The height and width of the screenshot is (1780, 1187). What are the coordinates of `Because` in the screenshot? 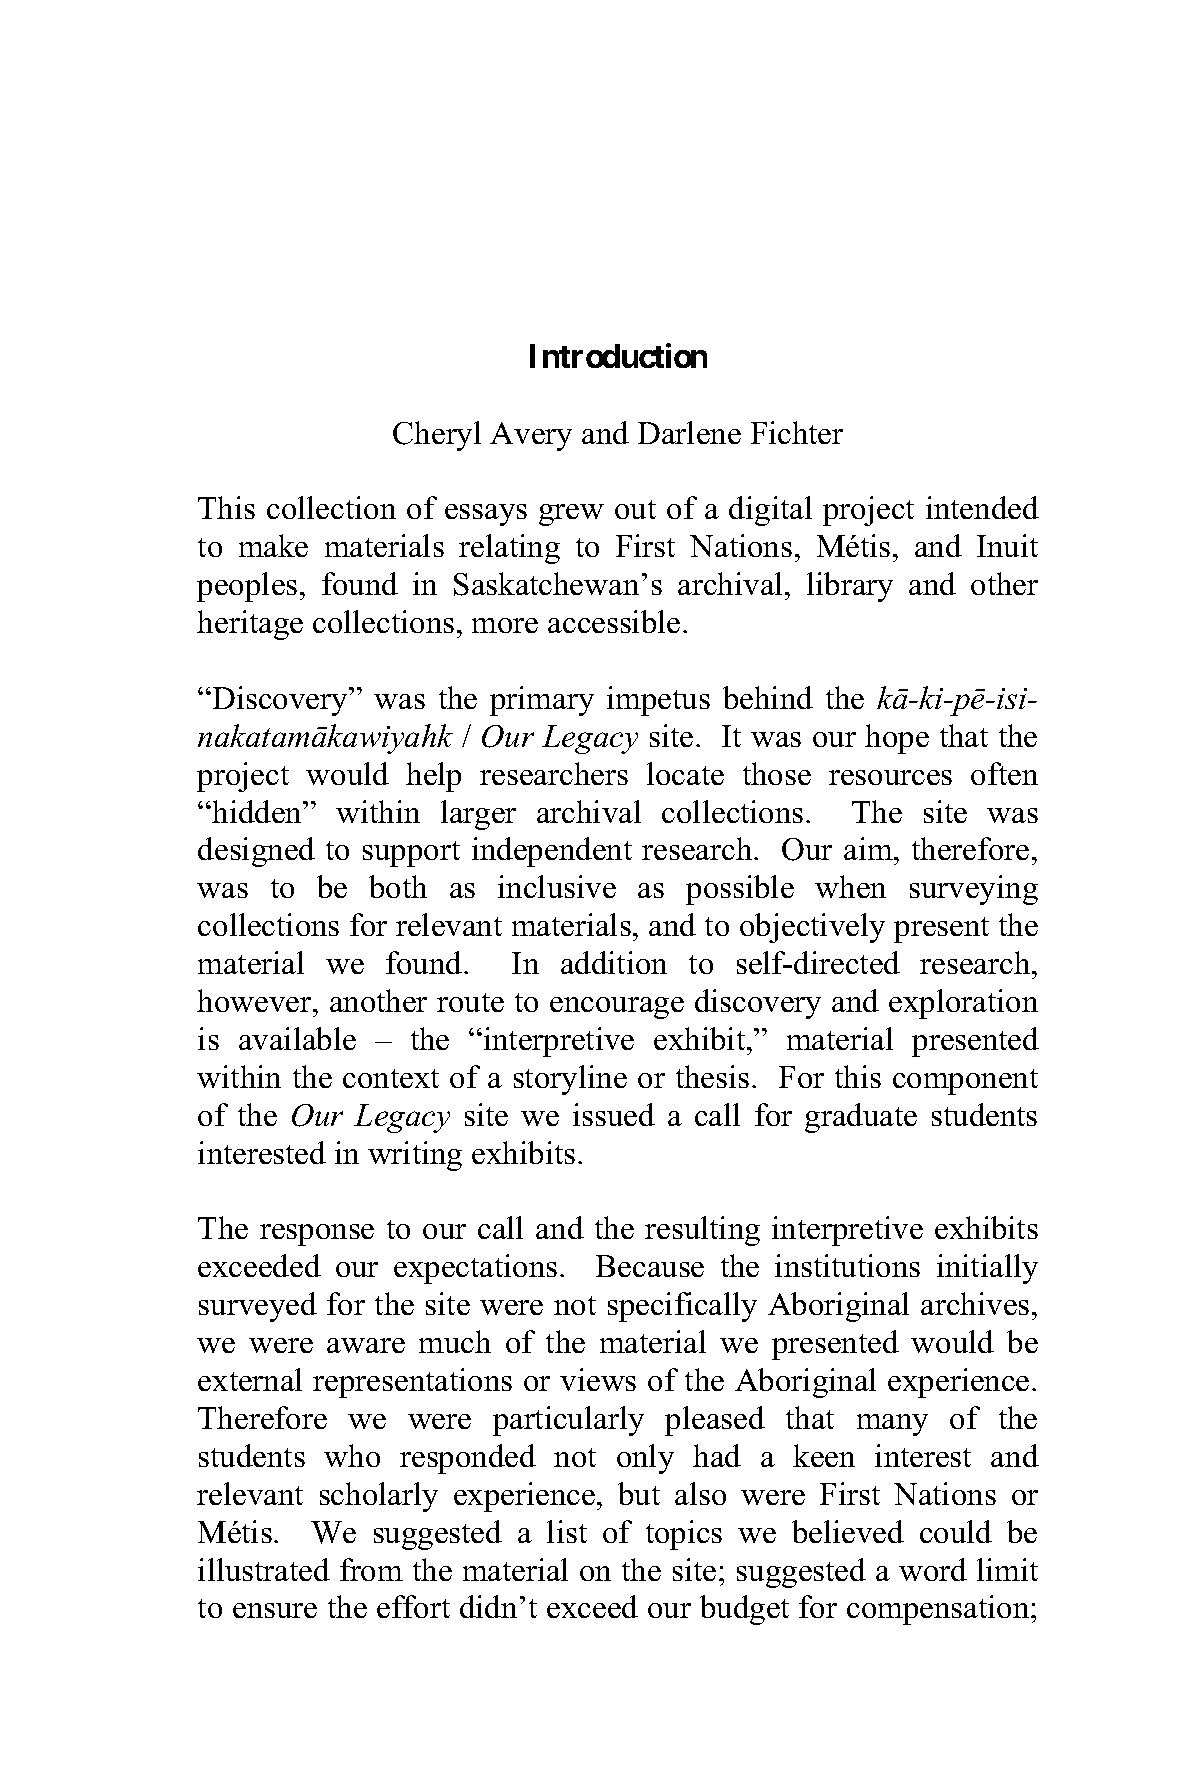 It's located at (650, 1266).
